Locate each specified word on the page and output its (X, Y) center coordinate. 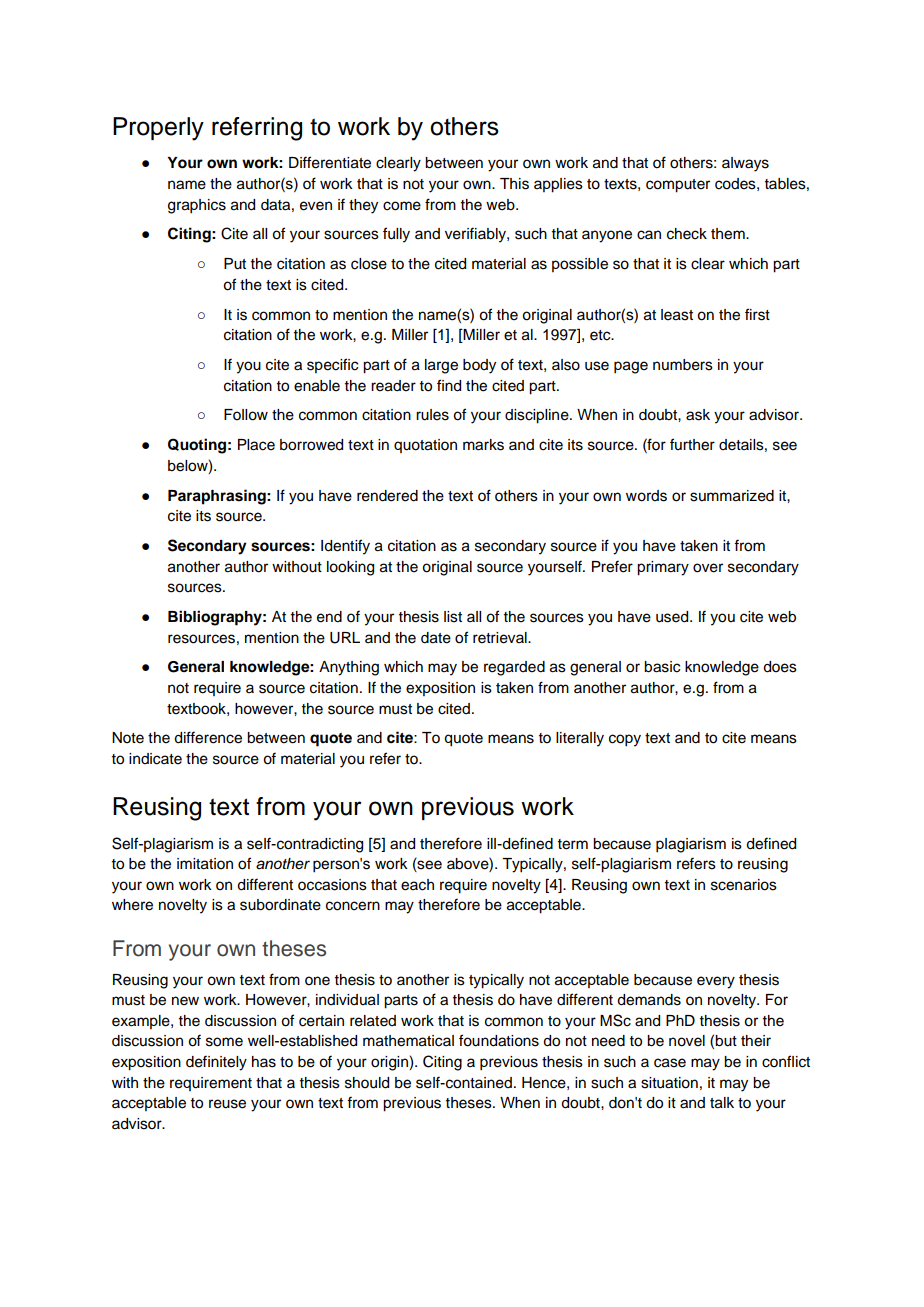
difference (208, 737)
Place (256, 445)
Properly (158, 129)
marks (483, 445)
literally (580, 739)
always (745, 164)
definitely (216, 1063)
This (514, 184)
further (692, 444)
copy (625, 740)
